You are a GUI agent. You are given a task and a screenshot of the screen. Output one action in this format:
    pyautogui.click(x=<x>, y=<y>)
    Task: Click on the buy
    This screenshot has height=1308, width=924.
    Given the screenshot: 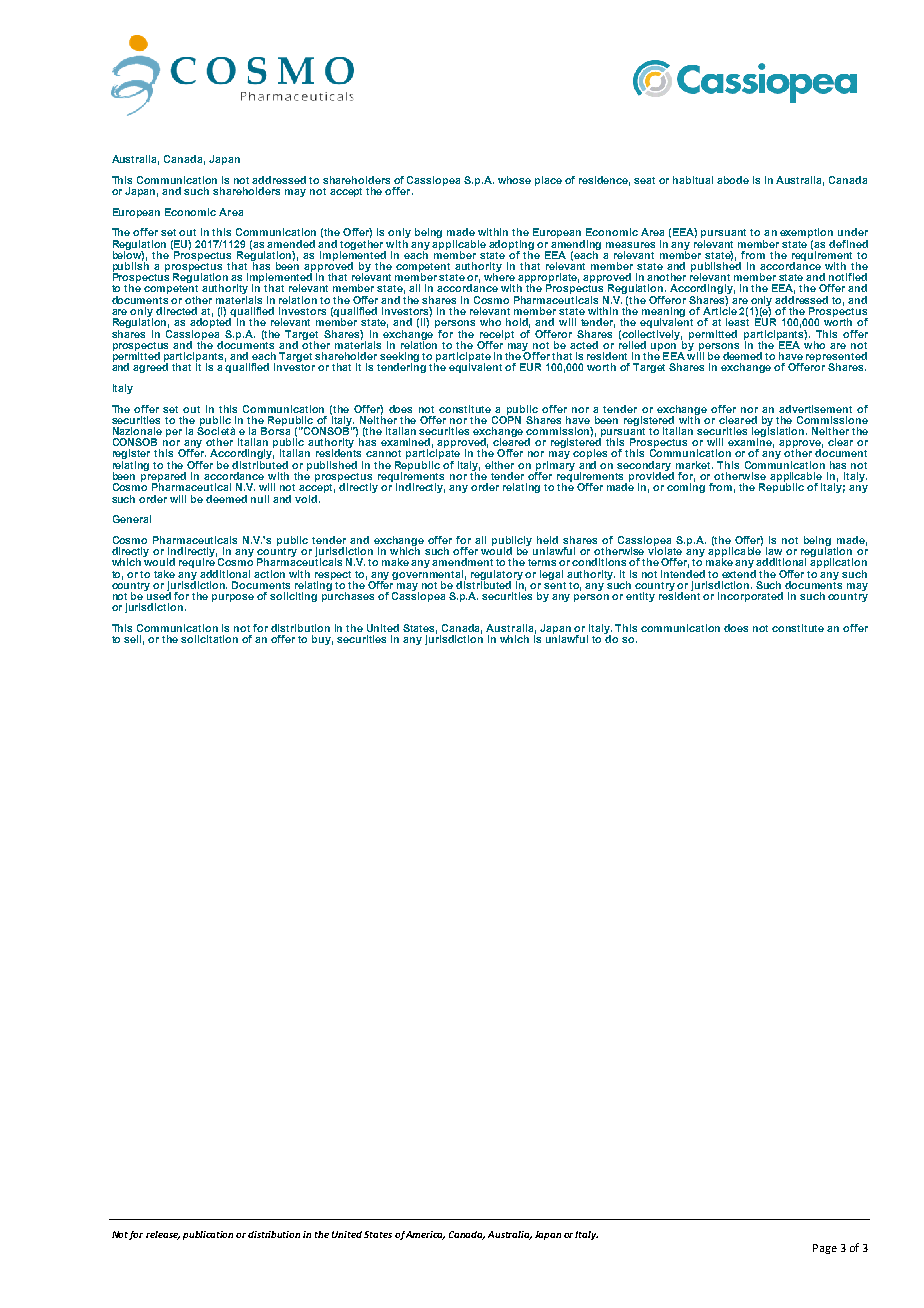 What is the action you would take?
    pyautogui.click(x=322, y=640)
